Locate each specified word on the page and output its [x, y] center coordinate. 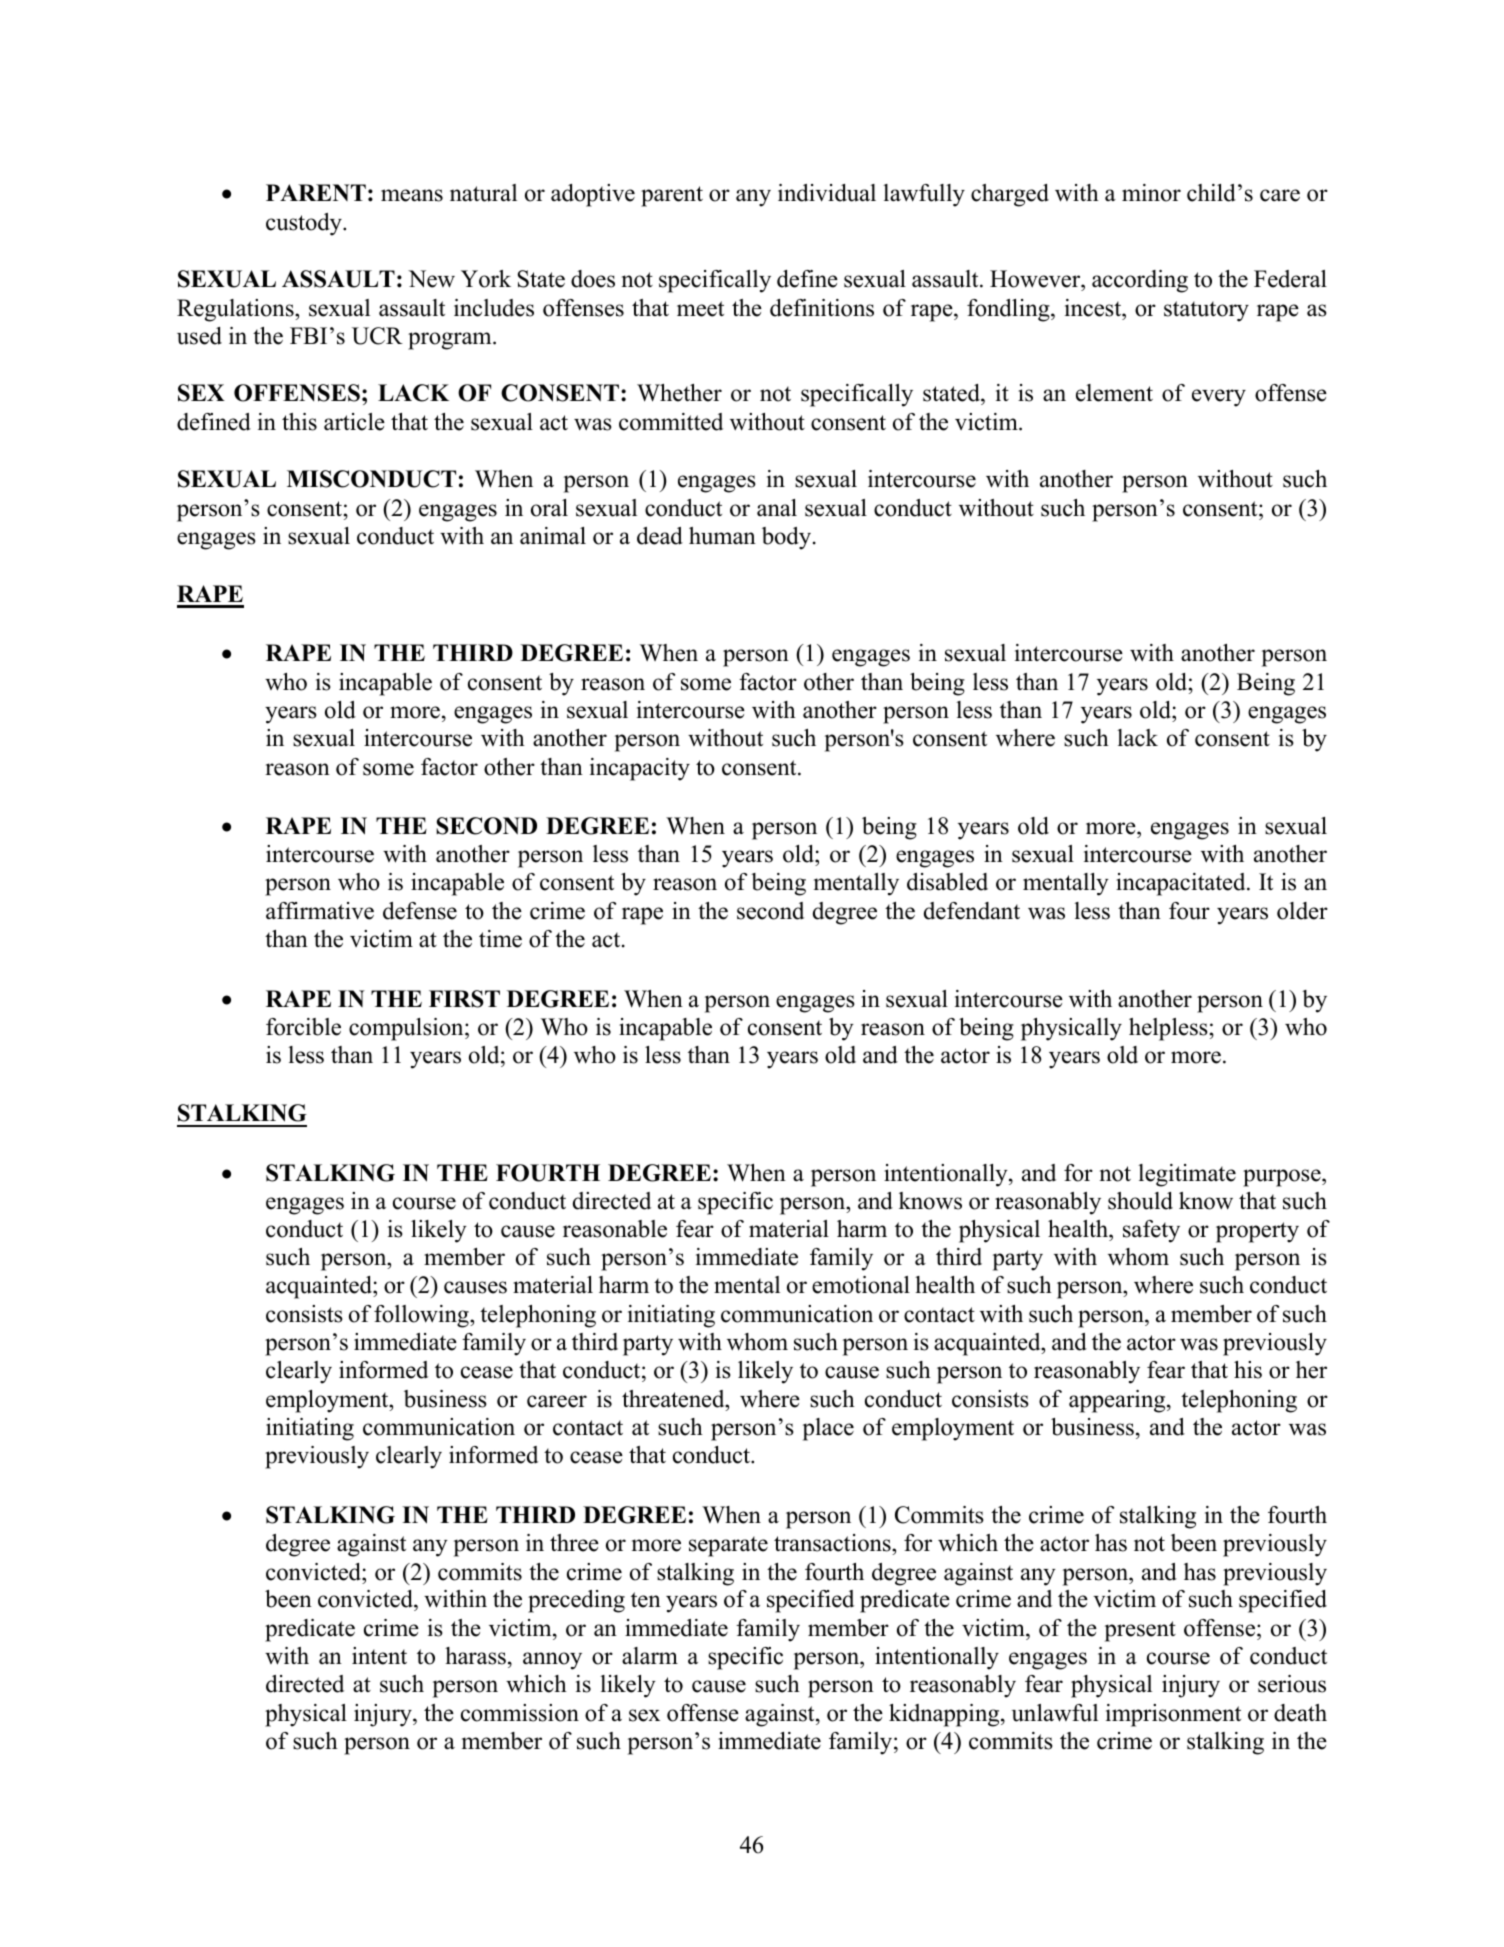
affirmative [320, 911]
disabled [947, 882]
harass [475, 1656]
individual [827, 193]
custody [305, 224]
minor [1151, 193]
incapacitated [1182, 884]
